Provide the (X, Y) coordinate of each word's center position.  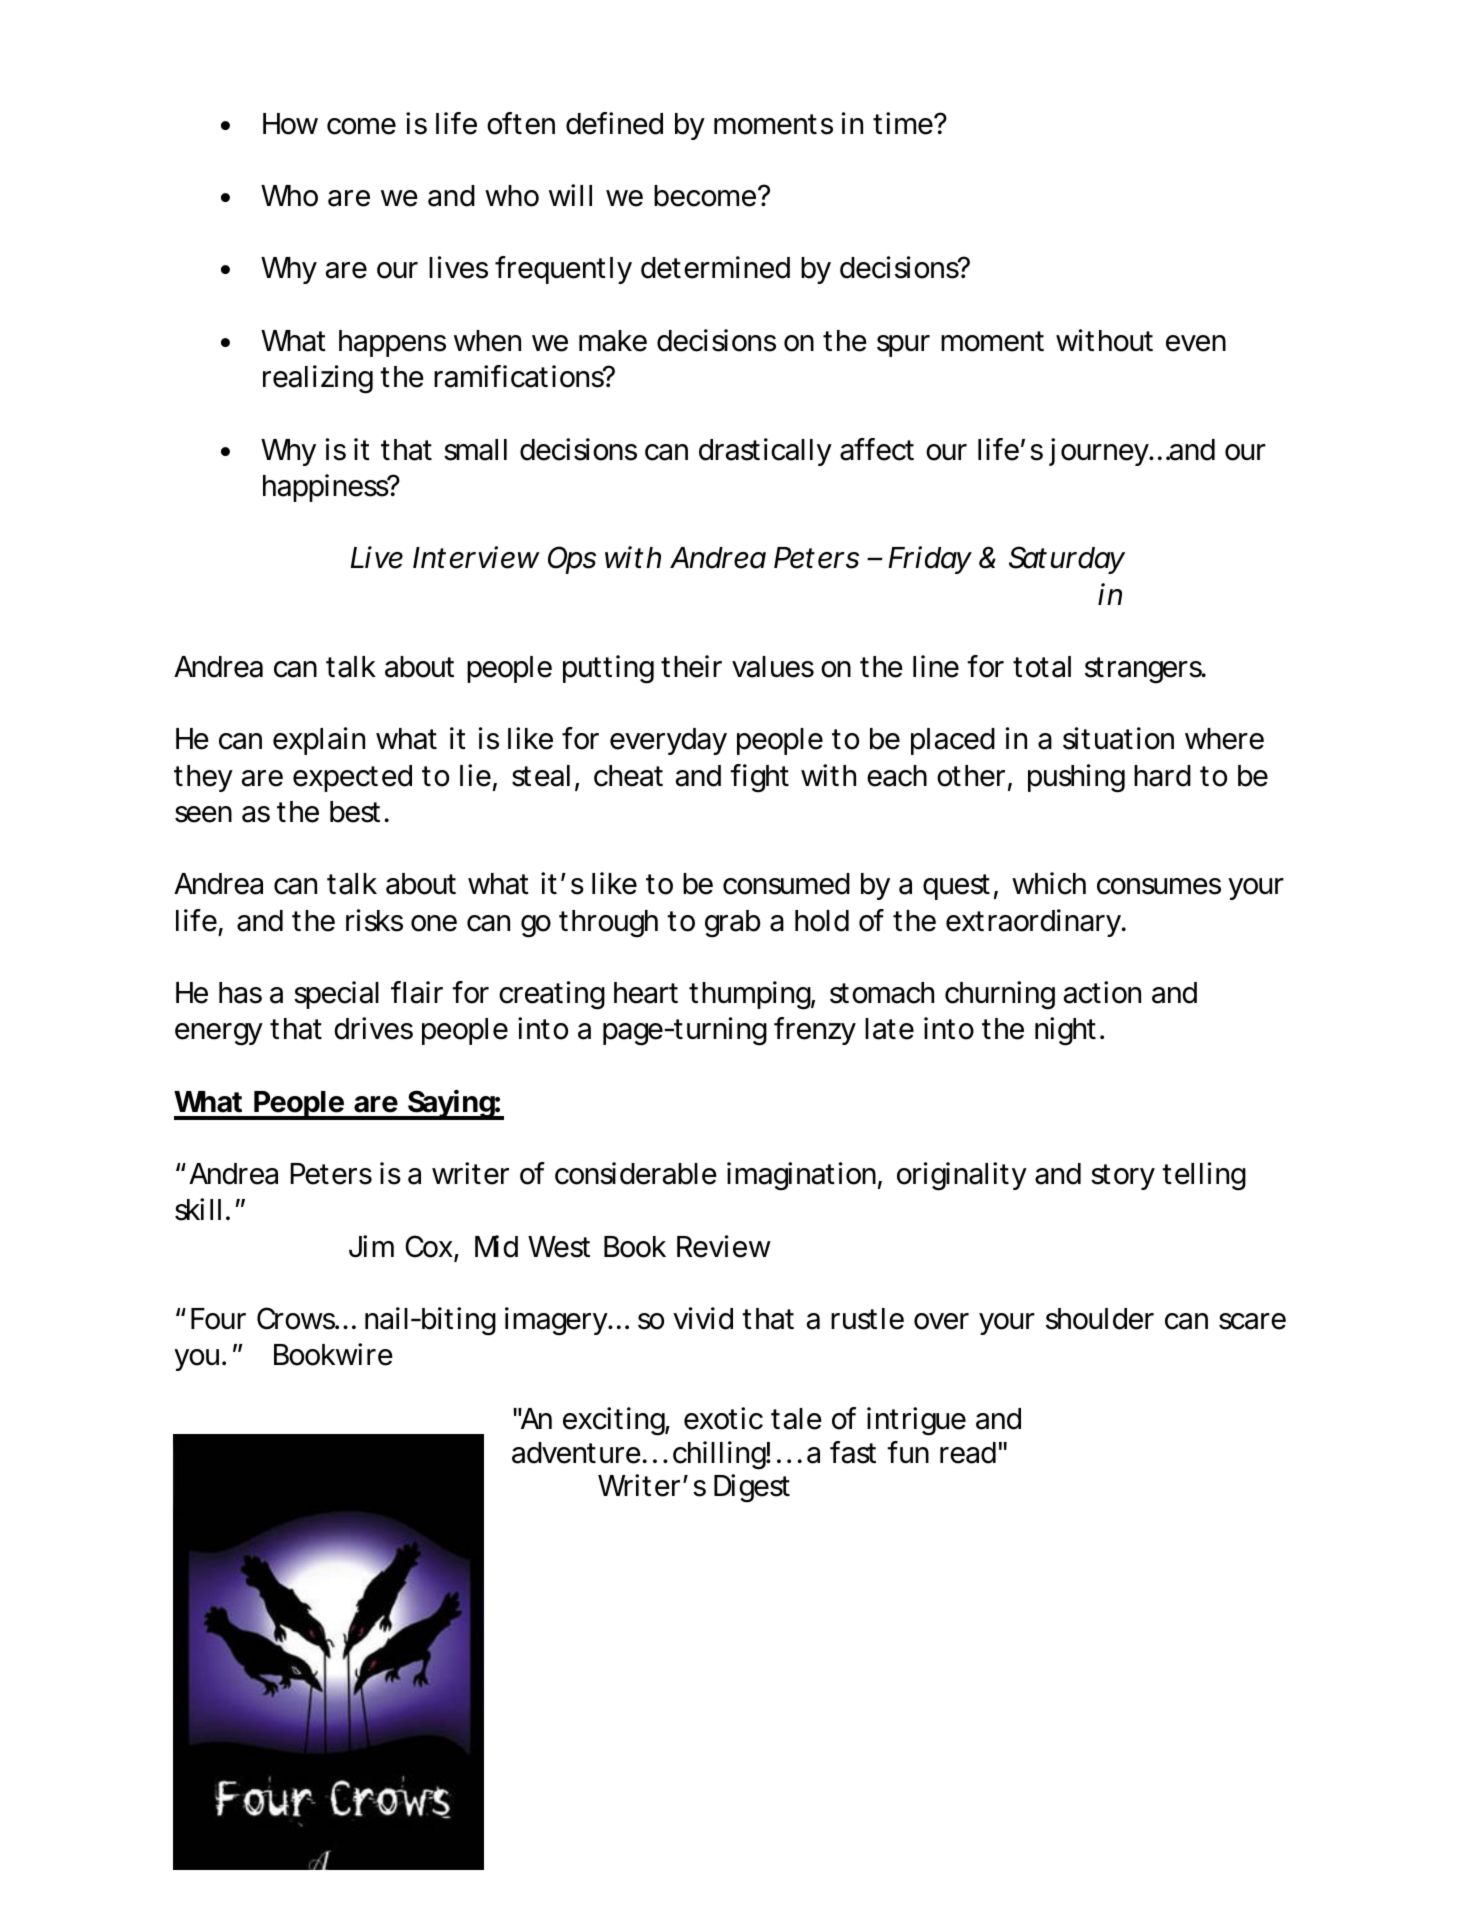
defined (614, 123)
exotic (723, 1418)
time (904, 123)
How (290, 124)
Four (218, 1319)
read (968, 1453)
